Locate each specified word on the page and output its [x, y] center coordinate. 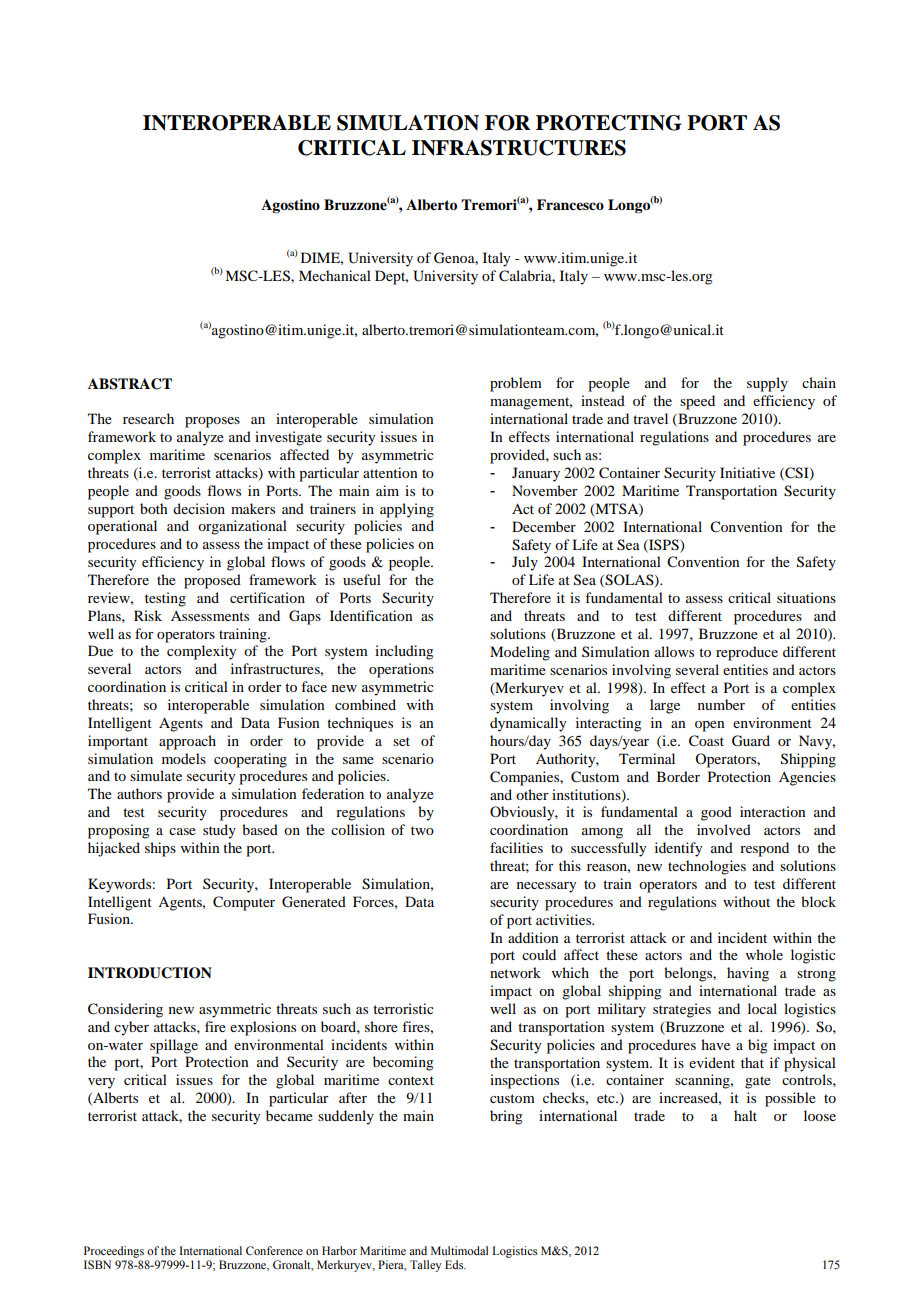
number [721, 704]
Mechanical [335, 275]
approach [187, 742]
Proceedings [114, 1252]
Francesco [570, 204]
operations [401, 670]
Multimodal [459, 1250]
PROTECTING [609, 123]
